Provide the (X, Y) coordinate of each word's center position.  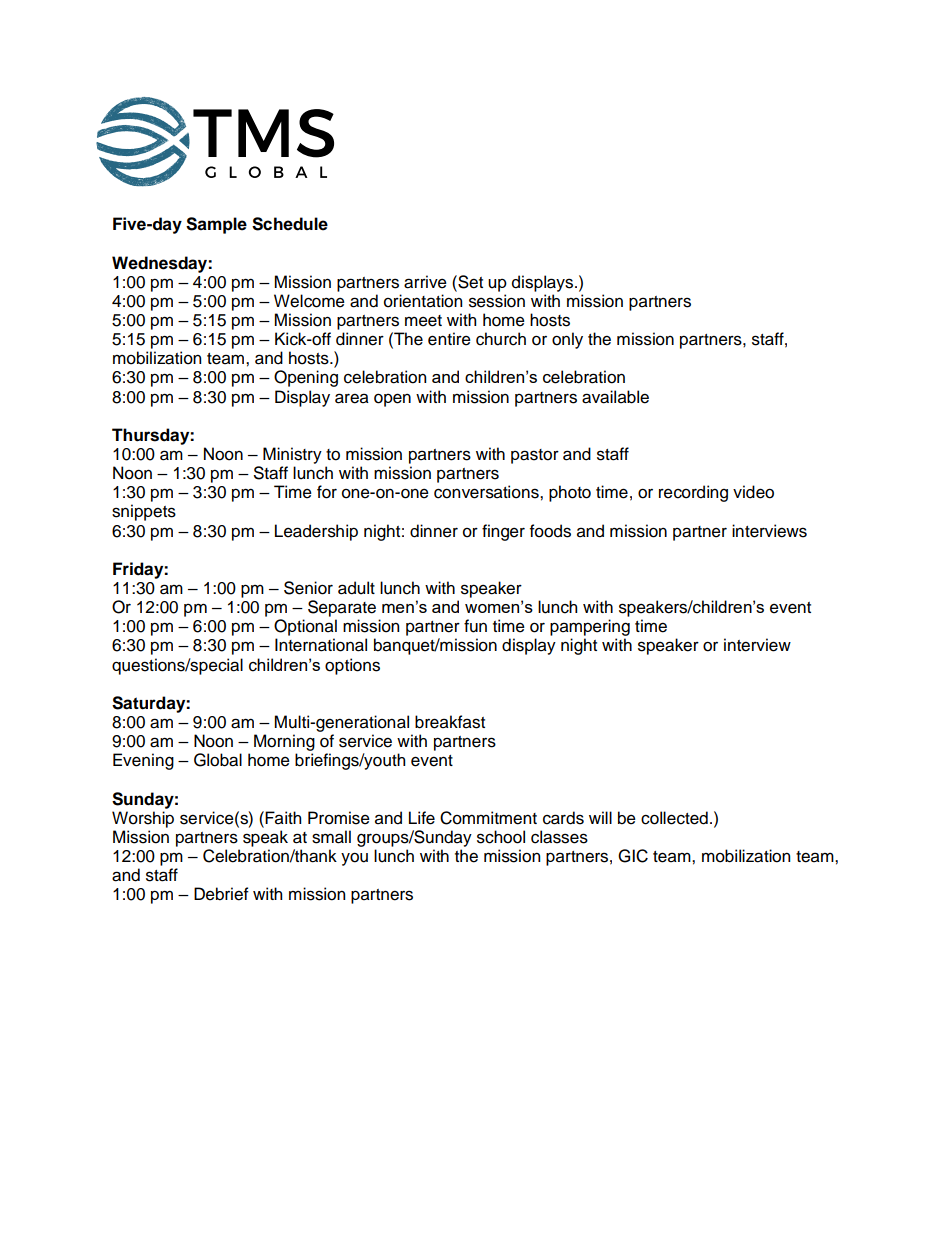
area (352, 398)
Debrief (221, 894)
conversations (487, 492)
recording (693, 493)
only (567, 340)
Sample (216, 225)
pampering (590, 627)
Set (469, 282)
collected (674, 818)
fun (475, 626)
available (615, 397)
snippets (144, 512)
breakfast (450, 722)
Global (218, 760)
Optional (305, 627)
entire (449, 339)
